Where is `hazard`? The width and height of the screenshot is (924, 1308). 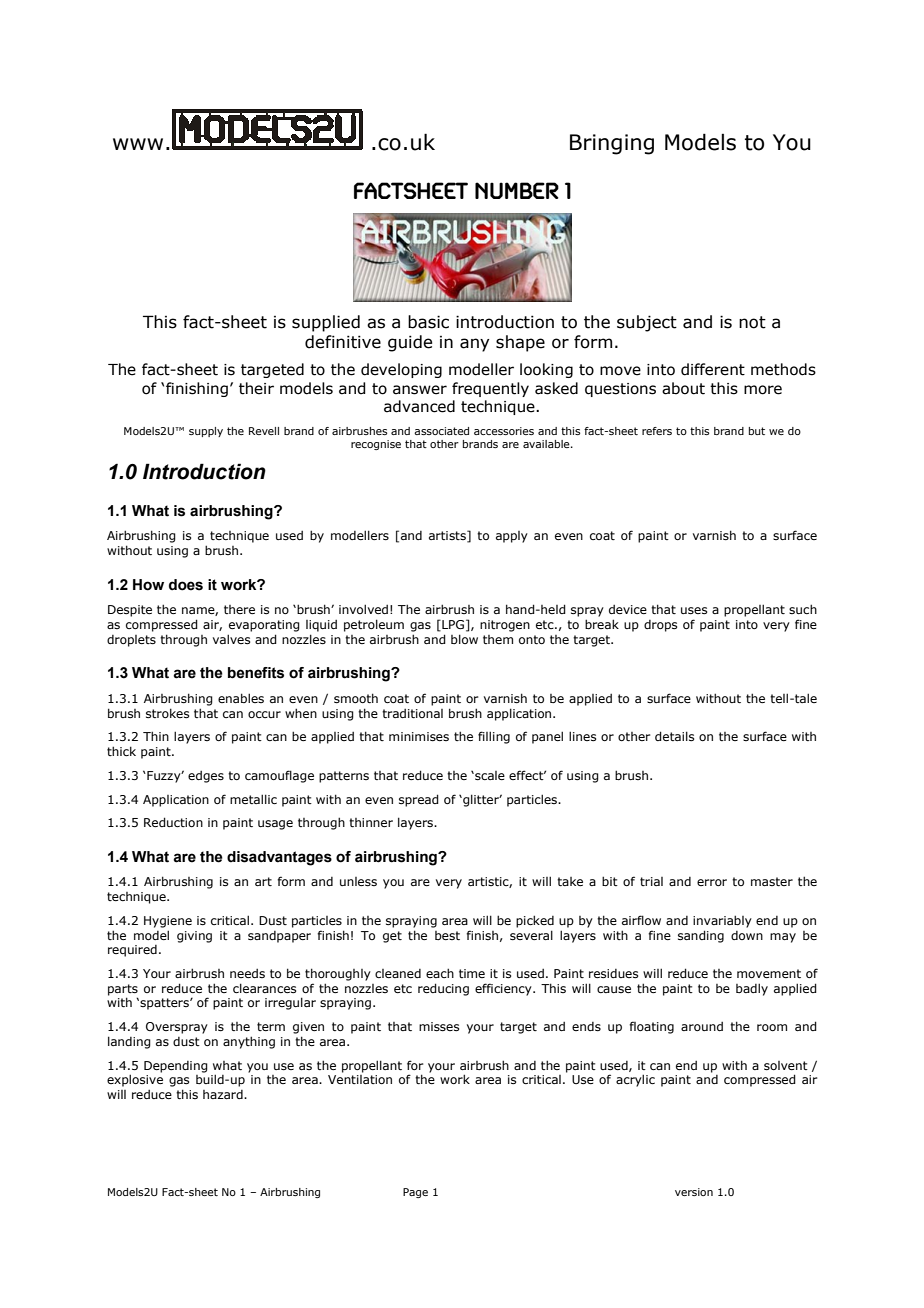
hazard is located at coordinates (224, 1094).
